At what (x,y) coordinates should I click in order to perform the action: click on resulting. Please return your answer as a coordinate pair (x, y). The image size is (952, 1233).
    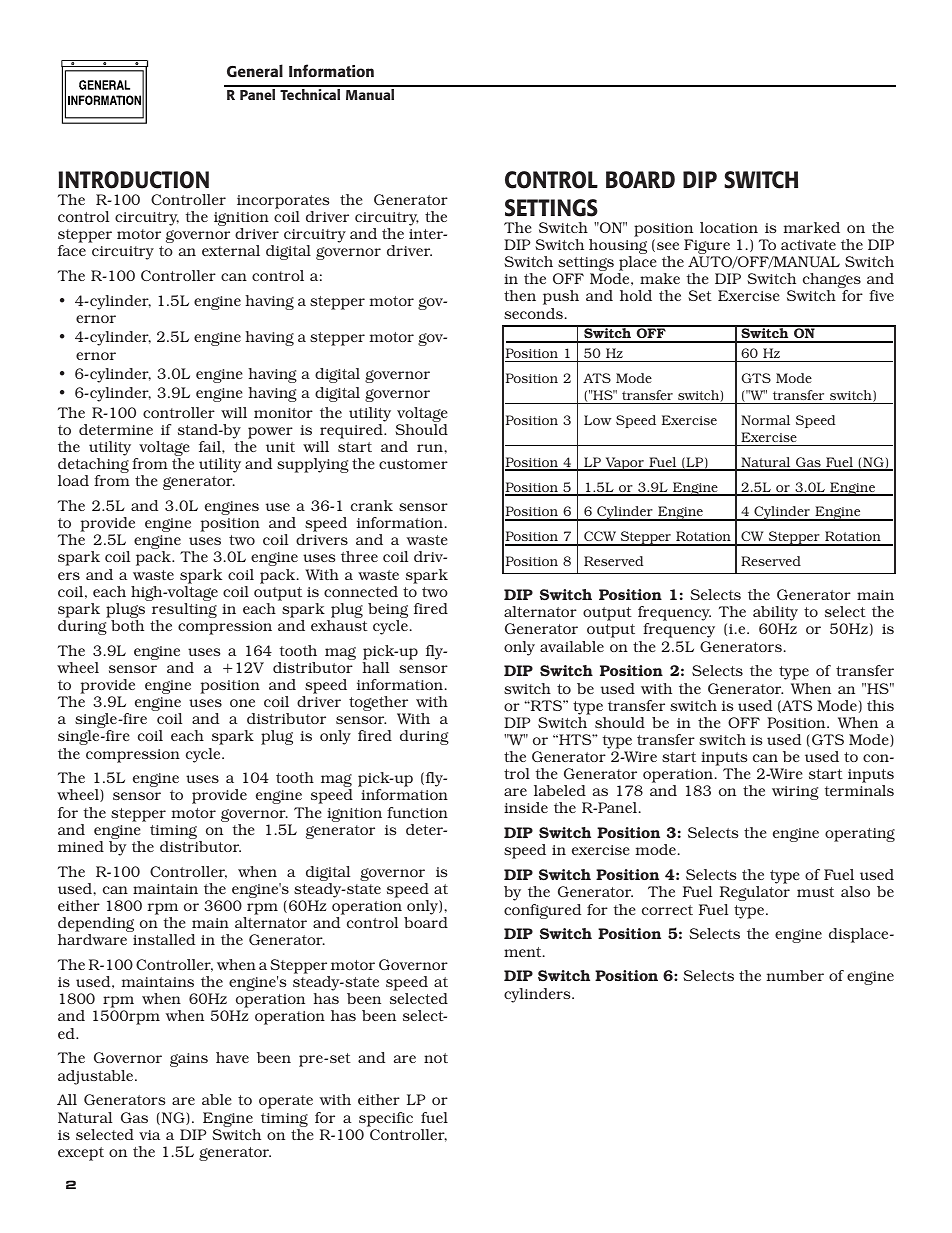
    Looking at the image, I should click on (184, 612).
